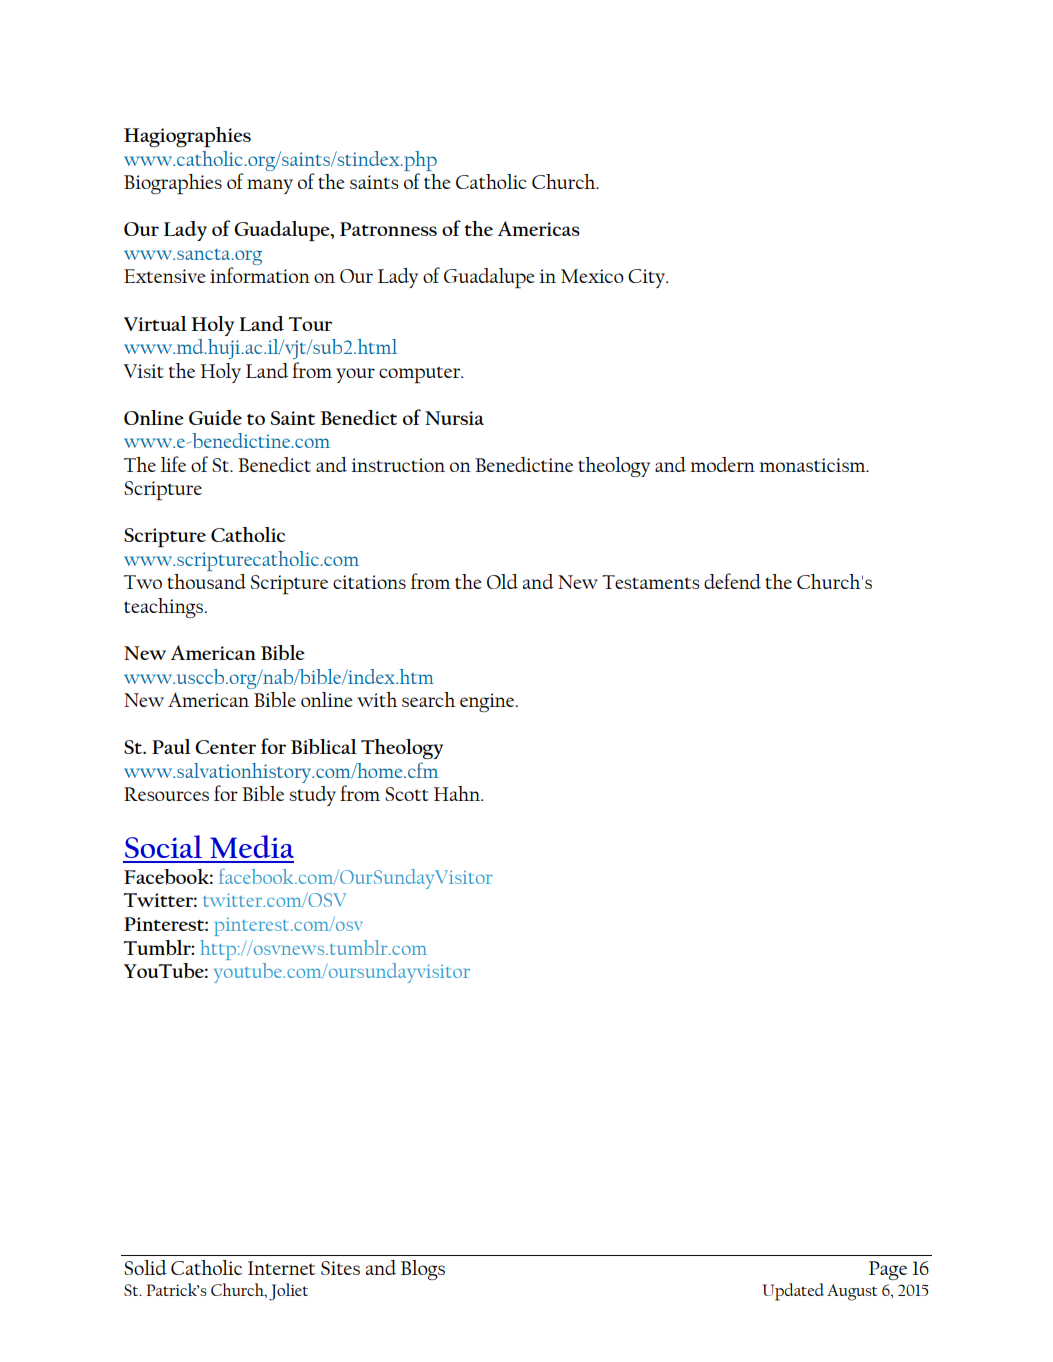  What do you see at coordinates (281, 1268) in the image?
I see `Internet` at bounding box center [281, 1268].
